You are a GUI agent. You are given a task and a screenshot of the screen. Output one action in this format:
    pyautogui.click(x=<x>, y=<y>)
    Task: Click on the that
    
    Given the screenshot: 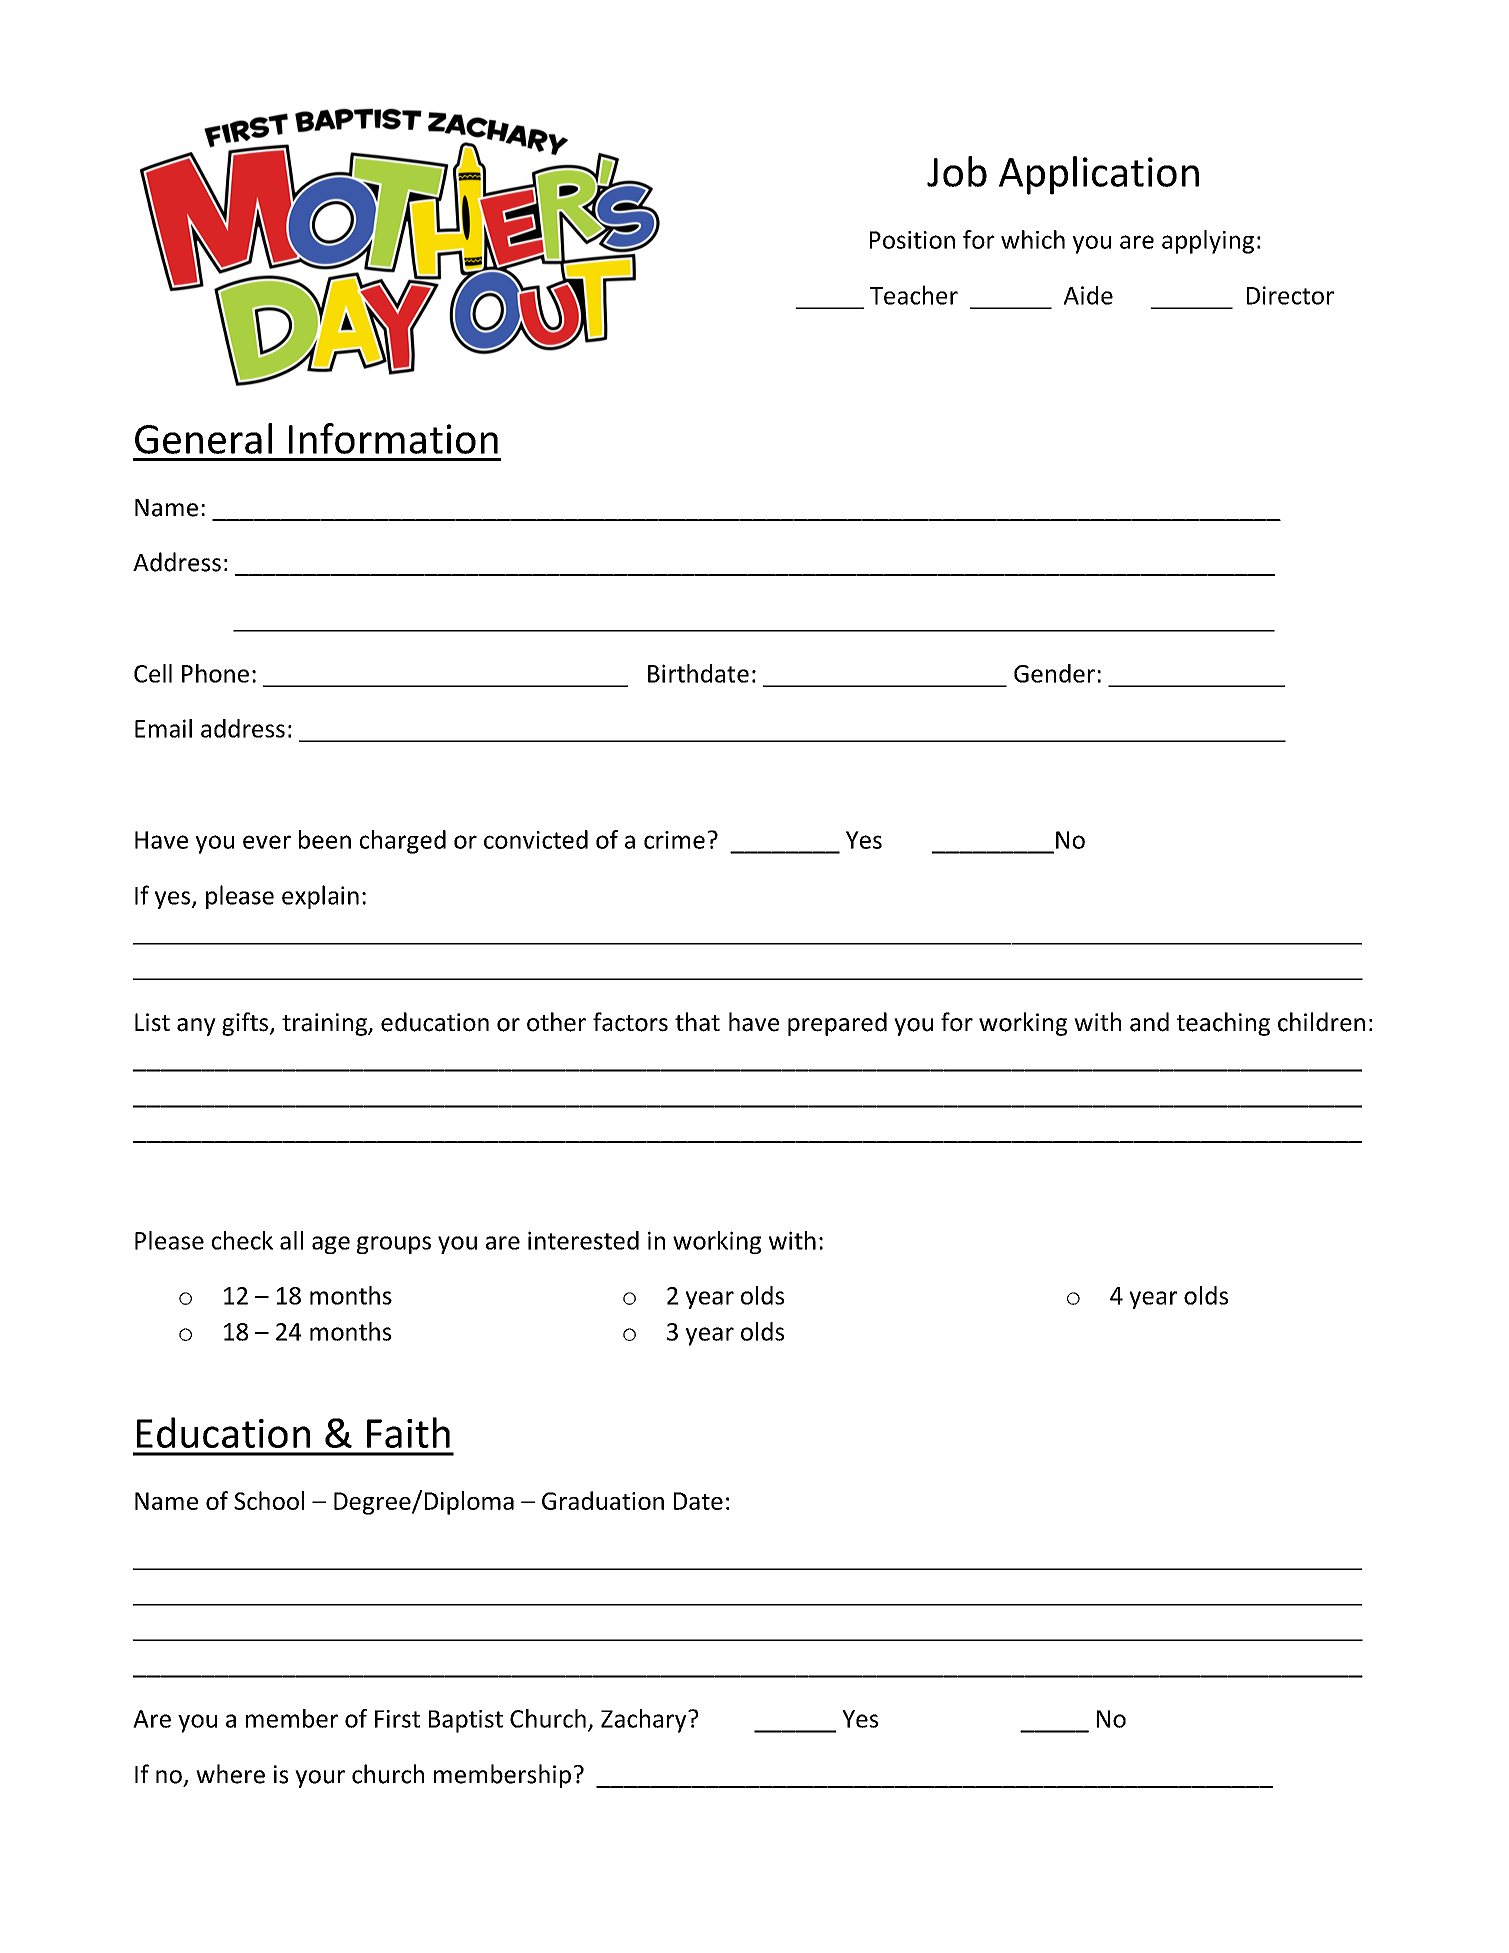 What is the action you would take?
    pyautogui.click(x=697, y=1022)
